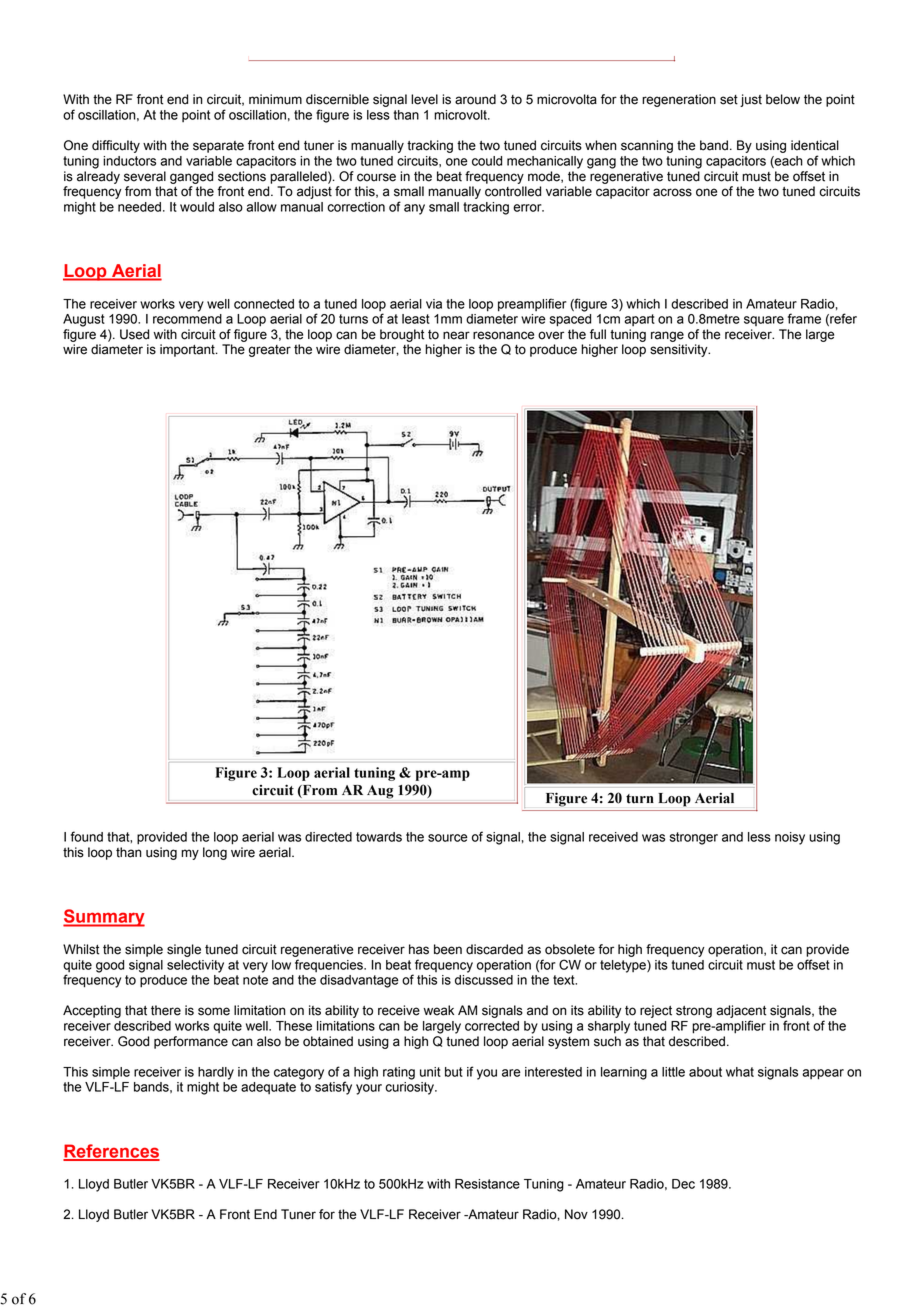  Describe the element at coordinates (448, 838) in the image. I see `source` at that location.
